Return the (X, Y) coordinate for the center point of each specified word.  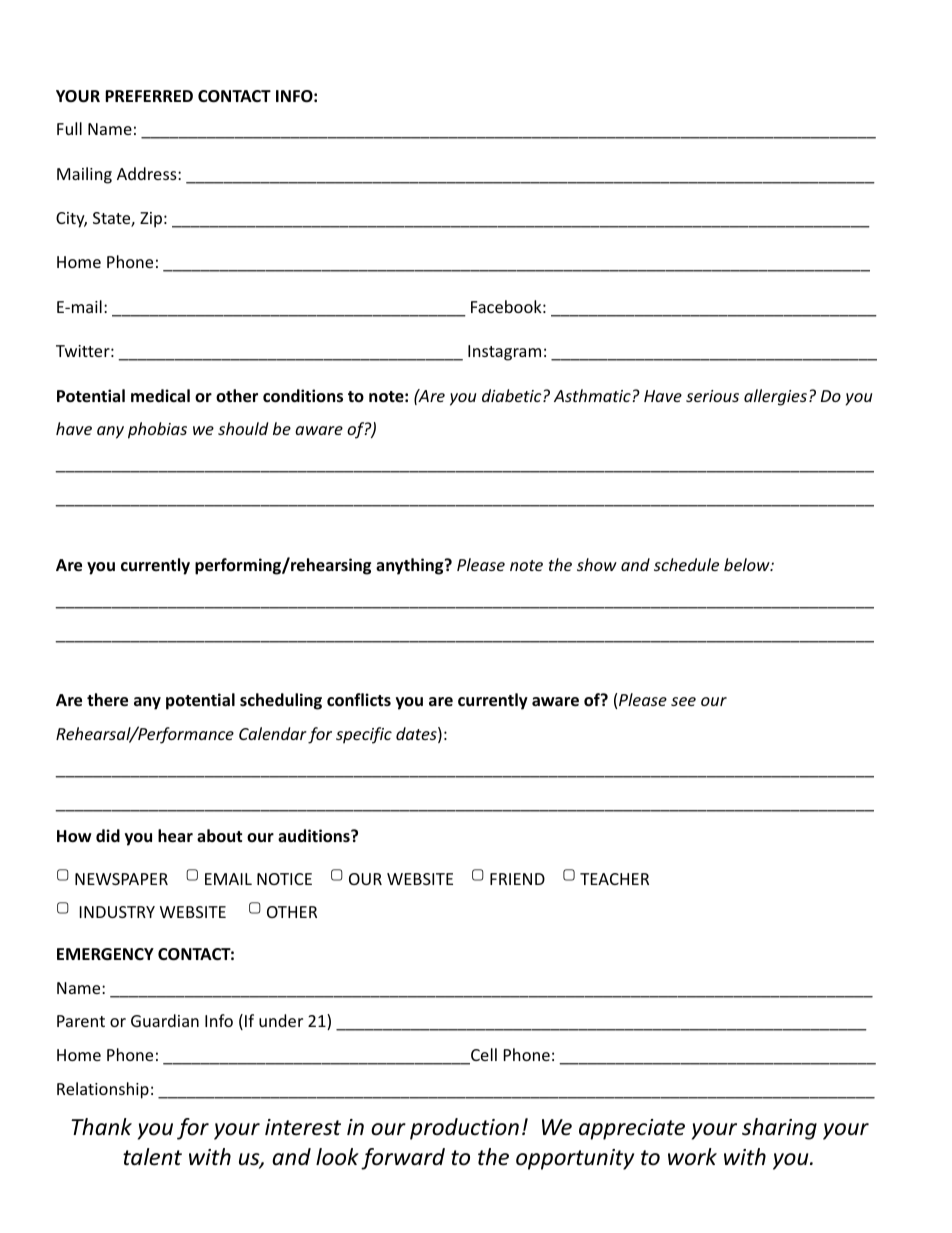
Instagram (504, 353)
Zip (151, 220)
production (464, 1129)
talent (152, 1157)
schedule (686, 564)
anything (411, 566)
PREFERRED (149, 96)
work (692, 1157)
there (107, 700)
